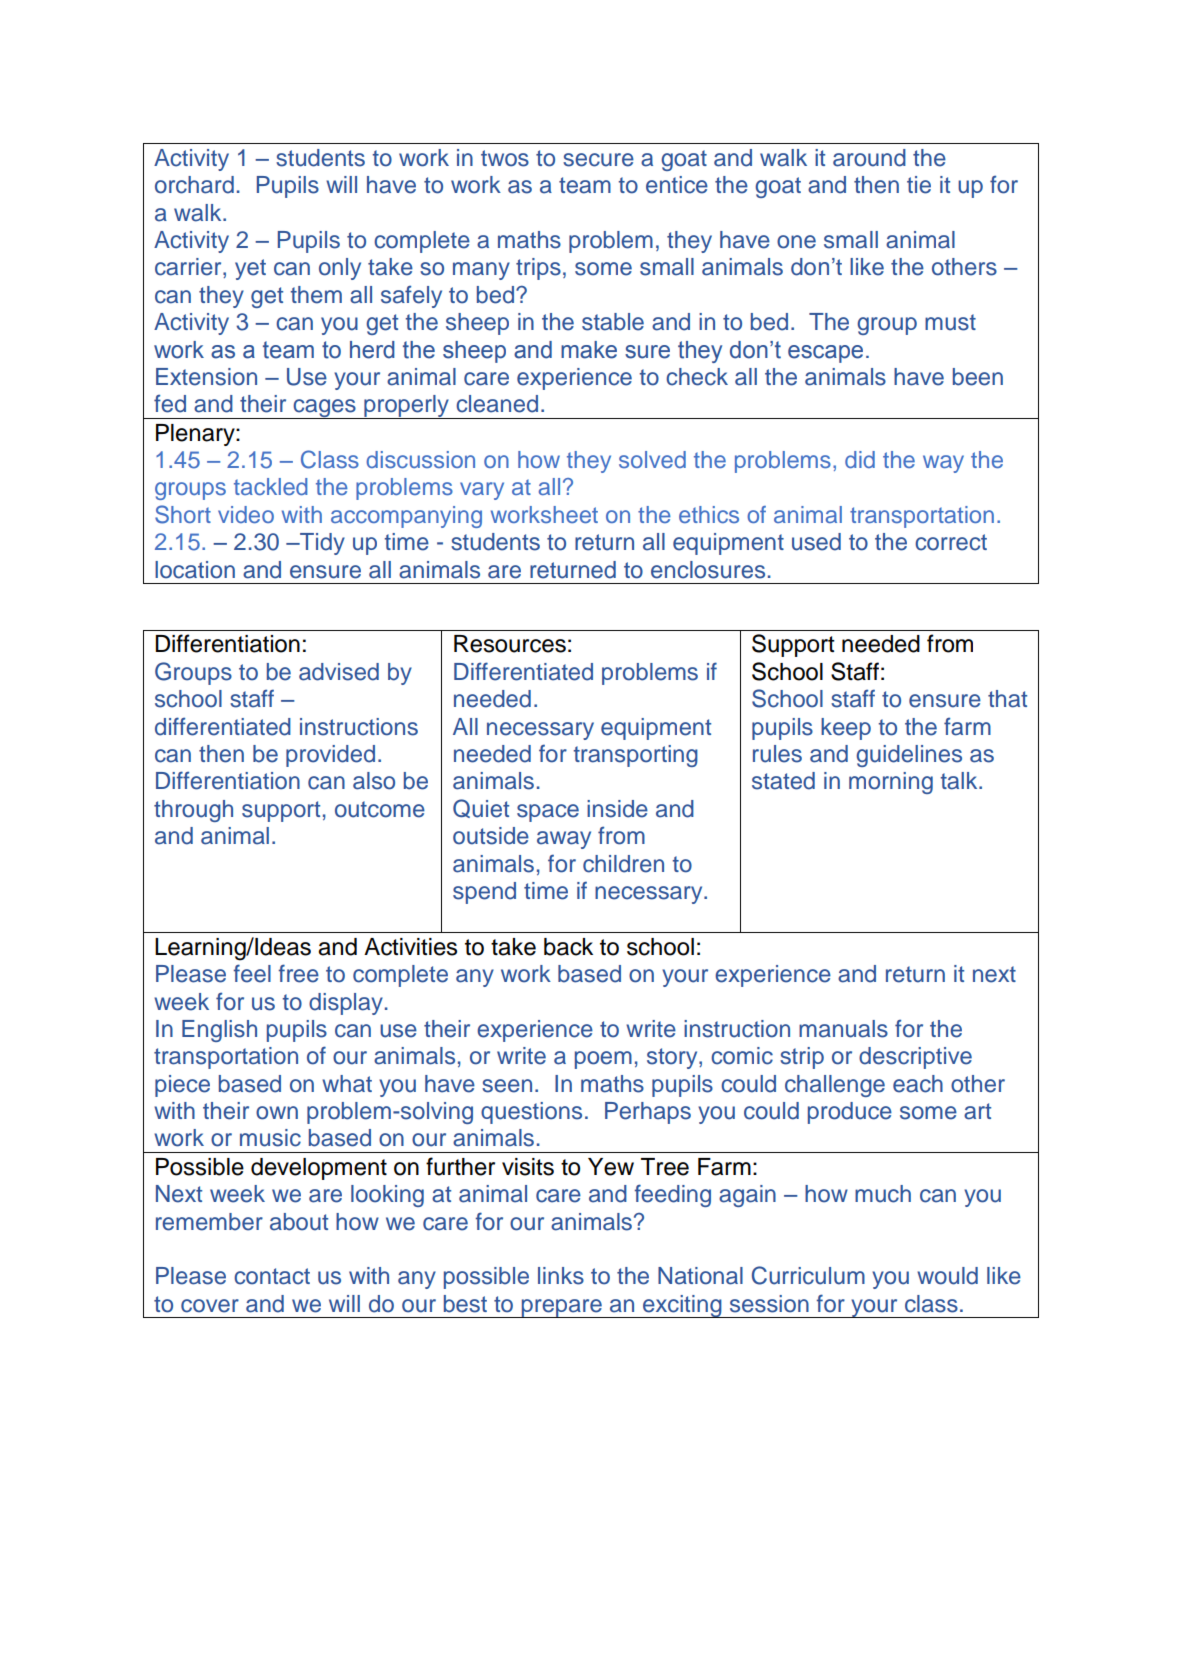  What do you see at coordinates (272, 1276) in the page?
I see `contact` at bounding box center [272, 1276].
